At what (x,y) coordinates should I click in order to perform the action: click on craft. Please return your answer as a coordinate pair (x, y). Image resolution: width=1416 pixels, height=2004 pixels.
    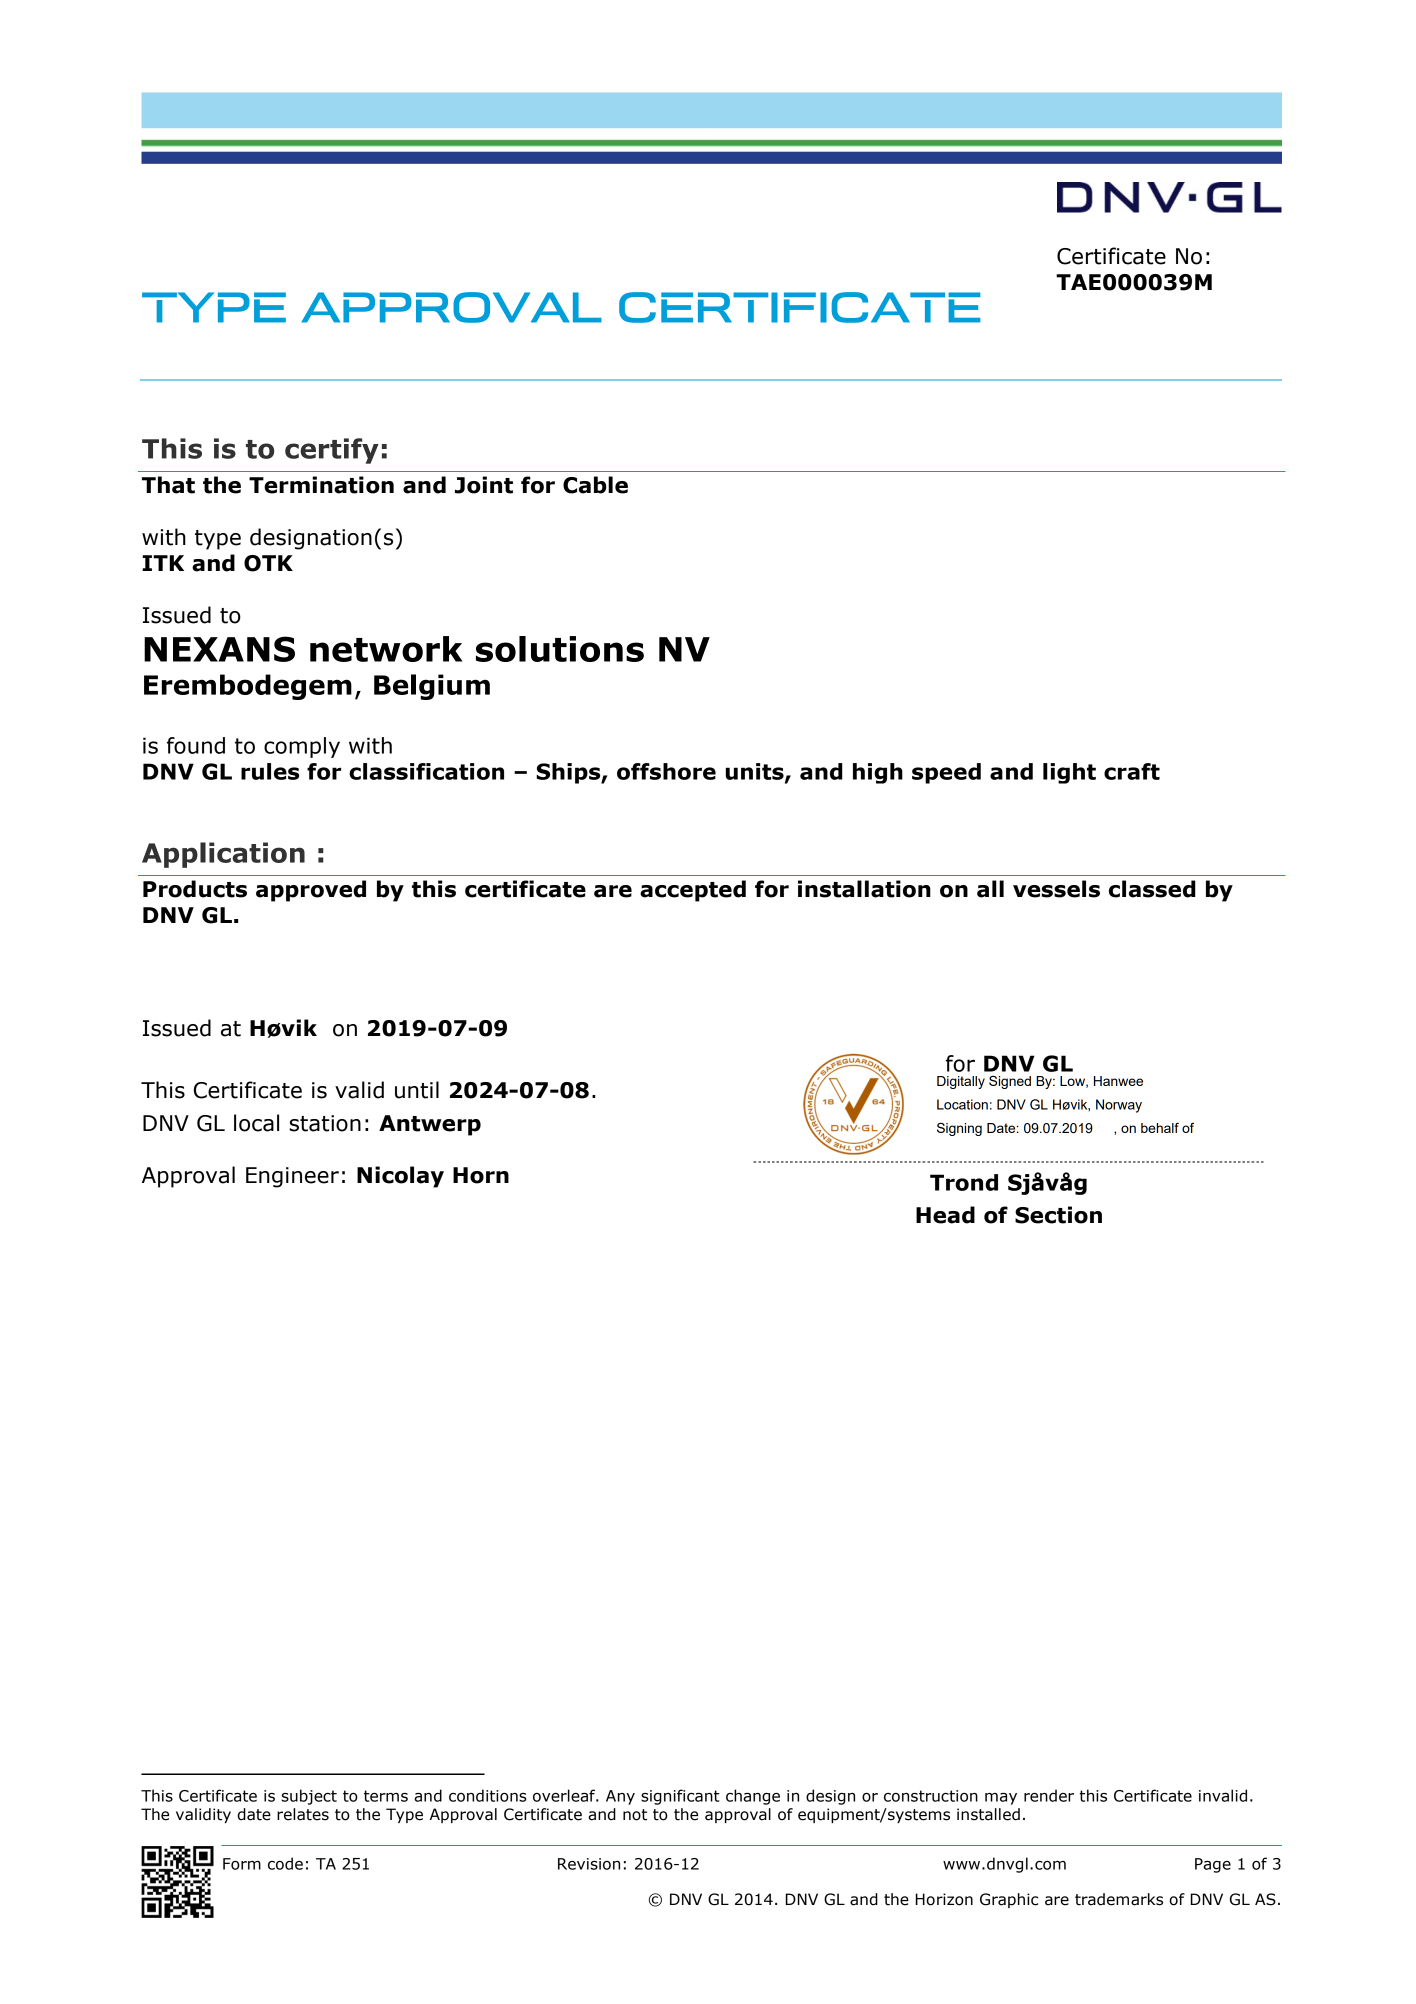
    Looking at the image, I should click on (1132, 771).
